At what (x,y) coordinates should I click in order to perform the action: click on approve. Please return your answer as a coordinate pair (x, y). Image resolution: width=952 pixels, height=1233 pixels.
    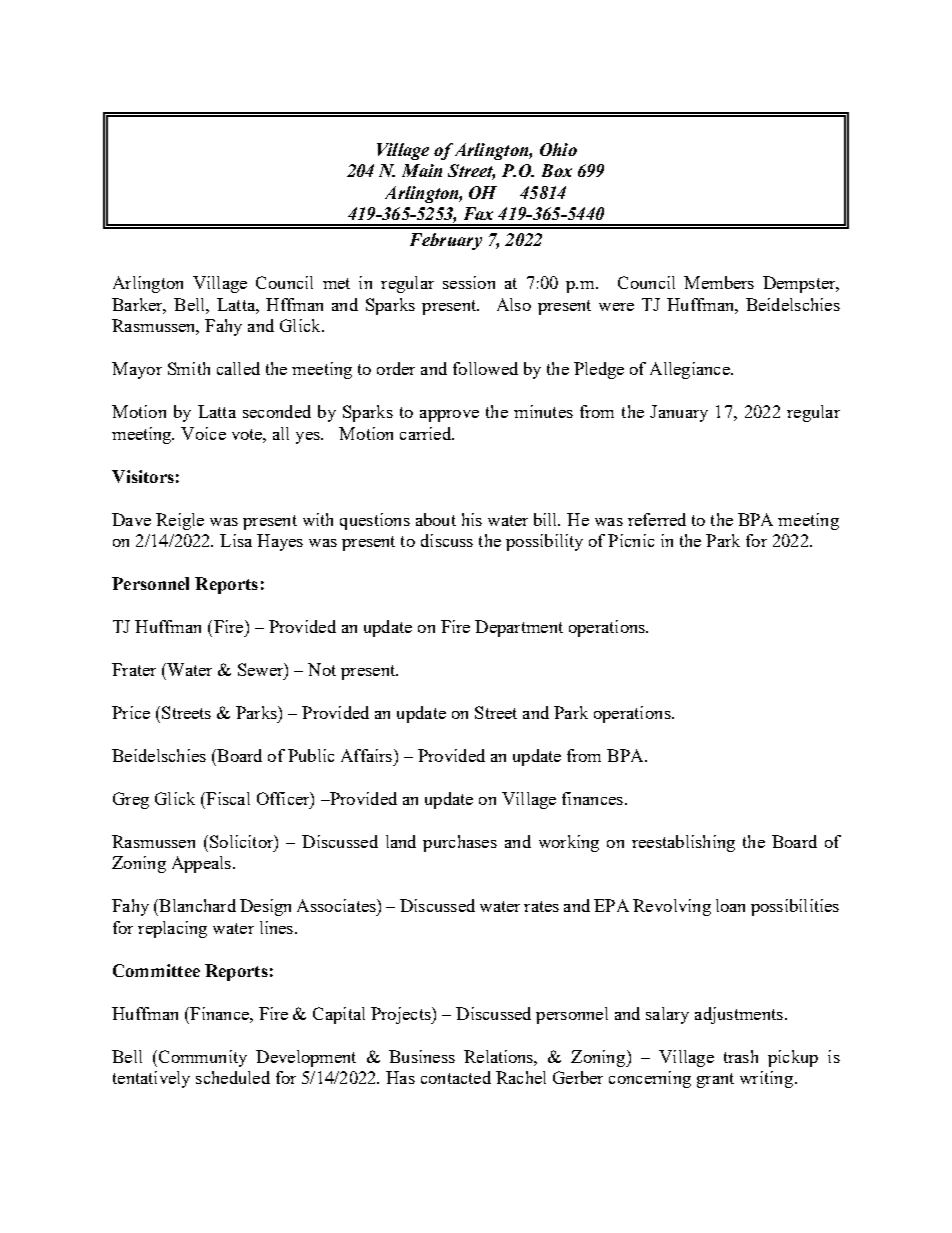
    Looking at the image, I should click on (449, 416).
